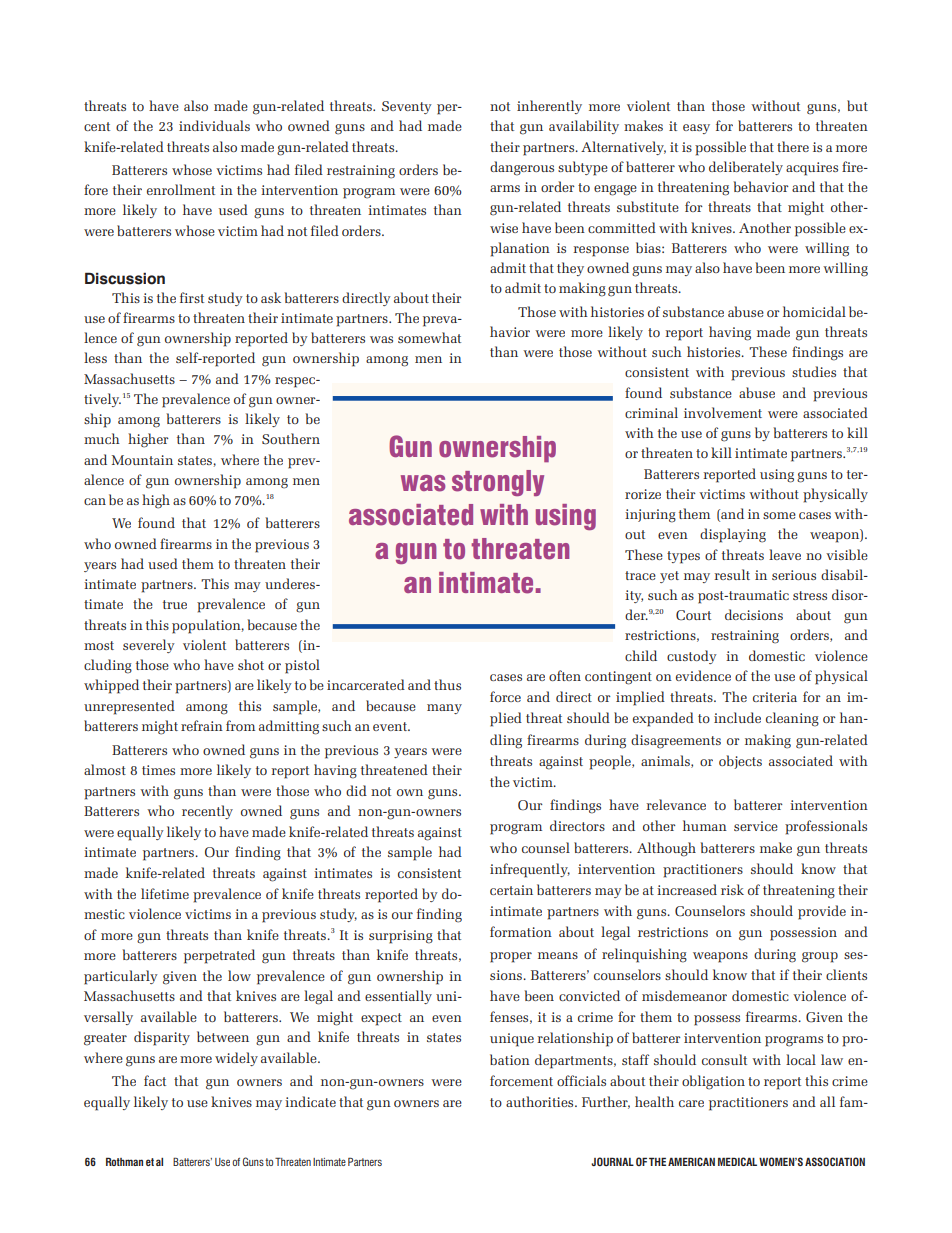 This screenshot has width=952, height=1233. What do you see at coordinates (447, 684) in the screenshot?
I see `thus` at bounding box center [447, 684].
